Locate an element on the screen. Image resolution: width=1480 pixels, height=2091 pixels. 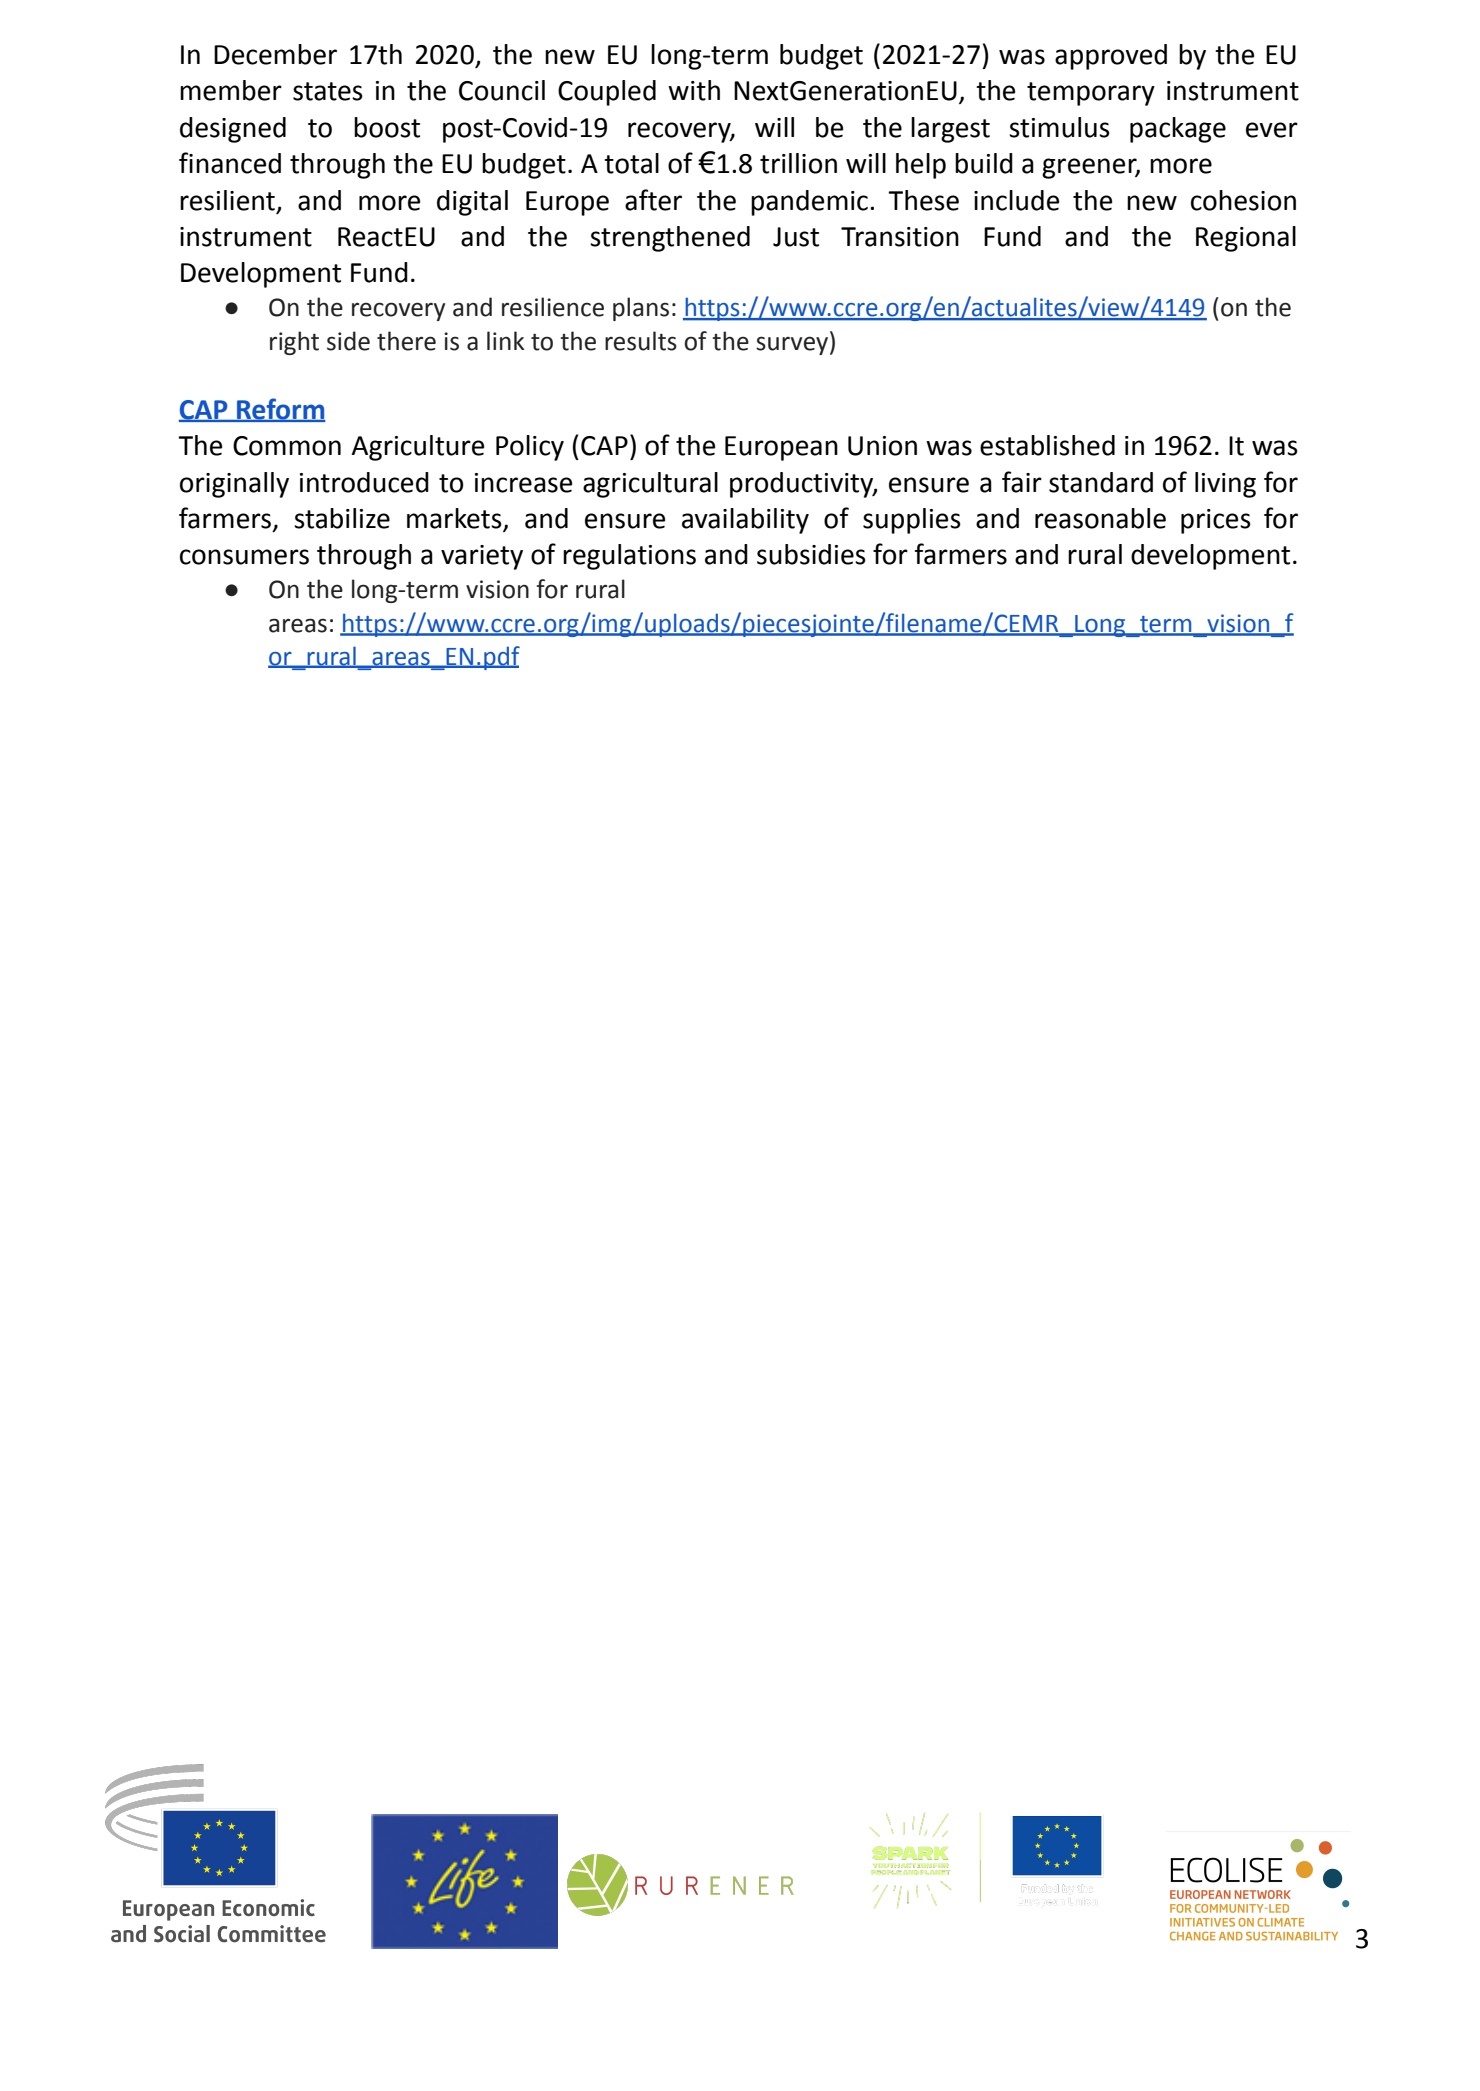
survey is located at coordinates (792, 345).
